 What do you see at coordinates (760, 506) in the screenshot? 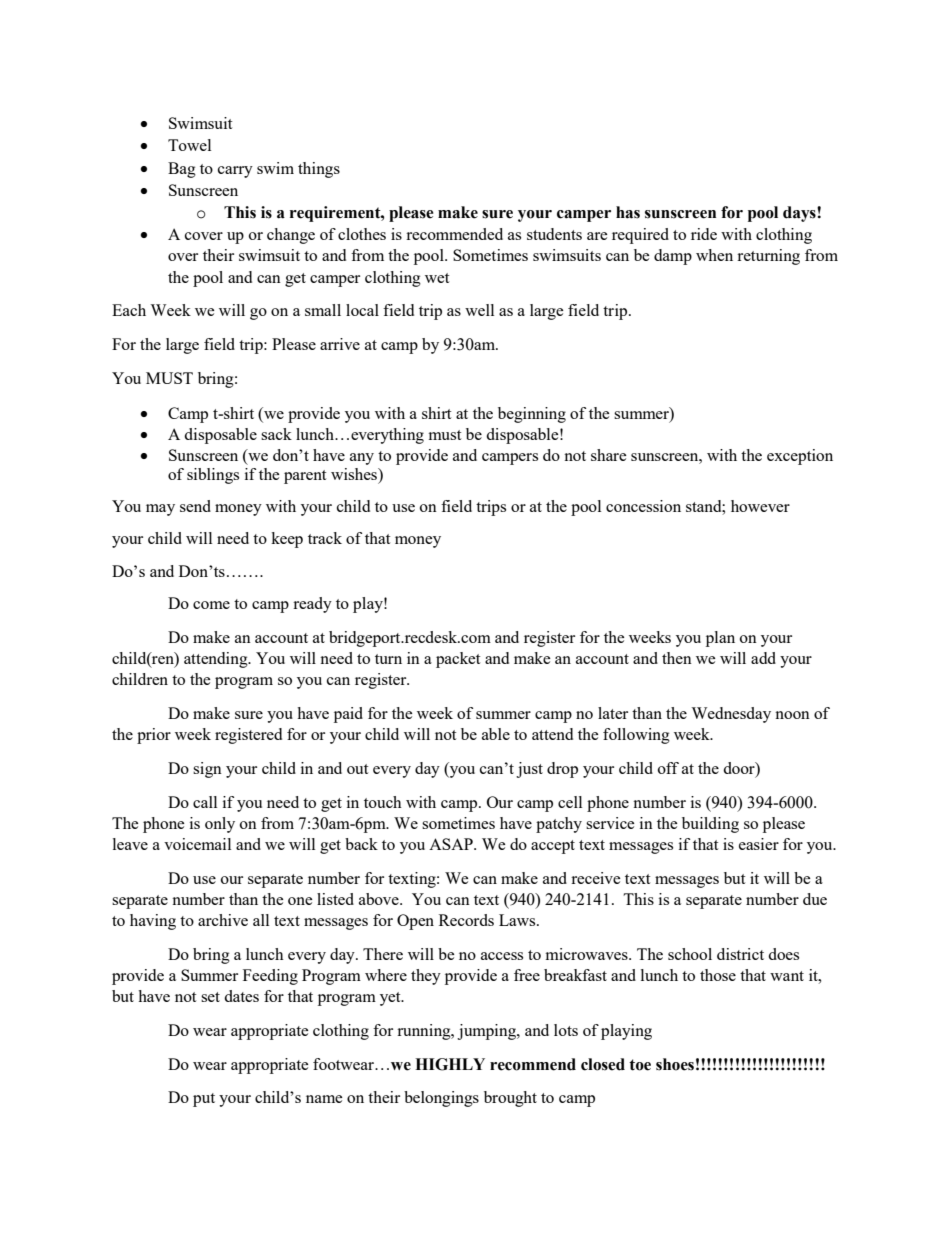
I see `however` at bounding box center [760, 506].
